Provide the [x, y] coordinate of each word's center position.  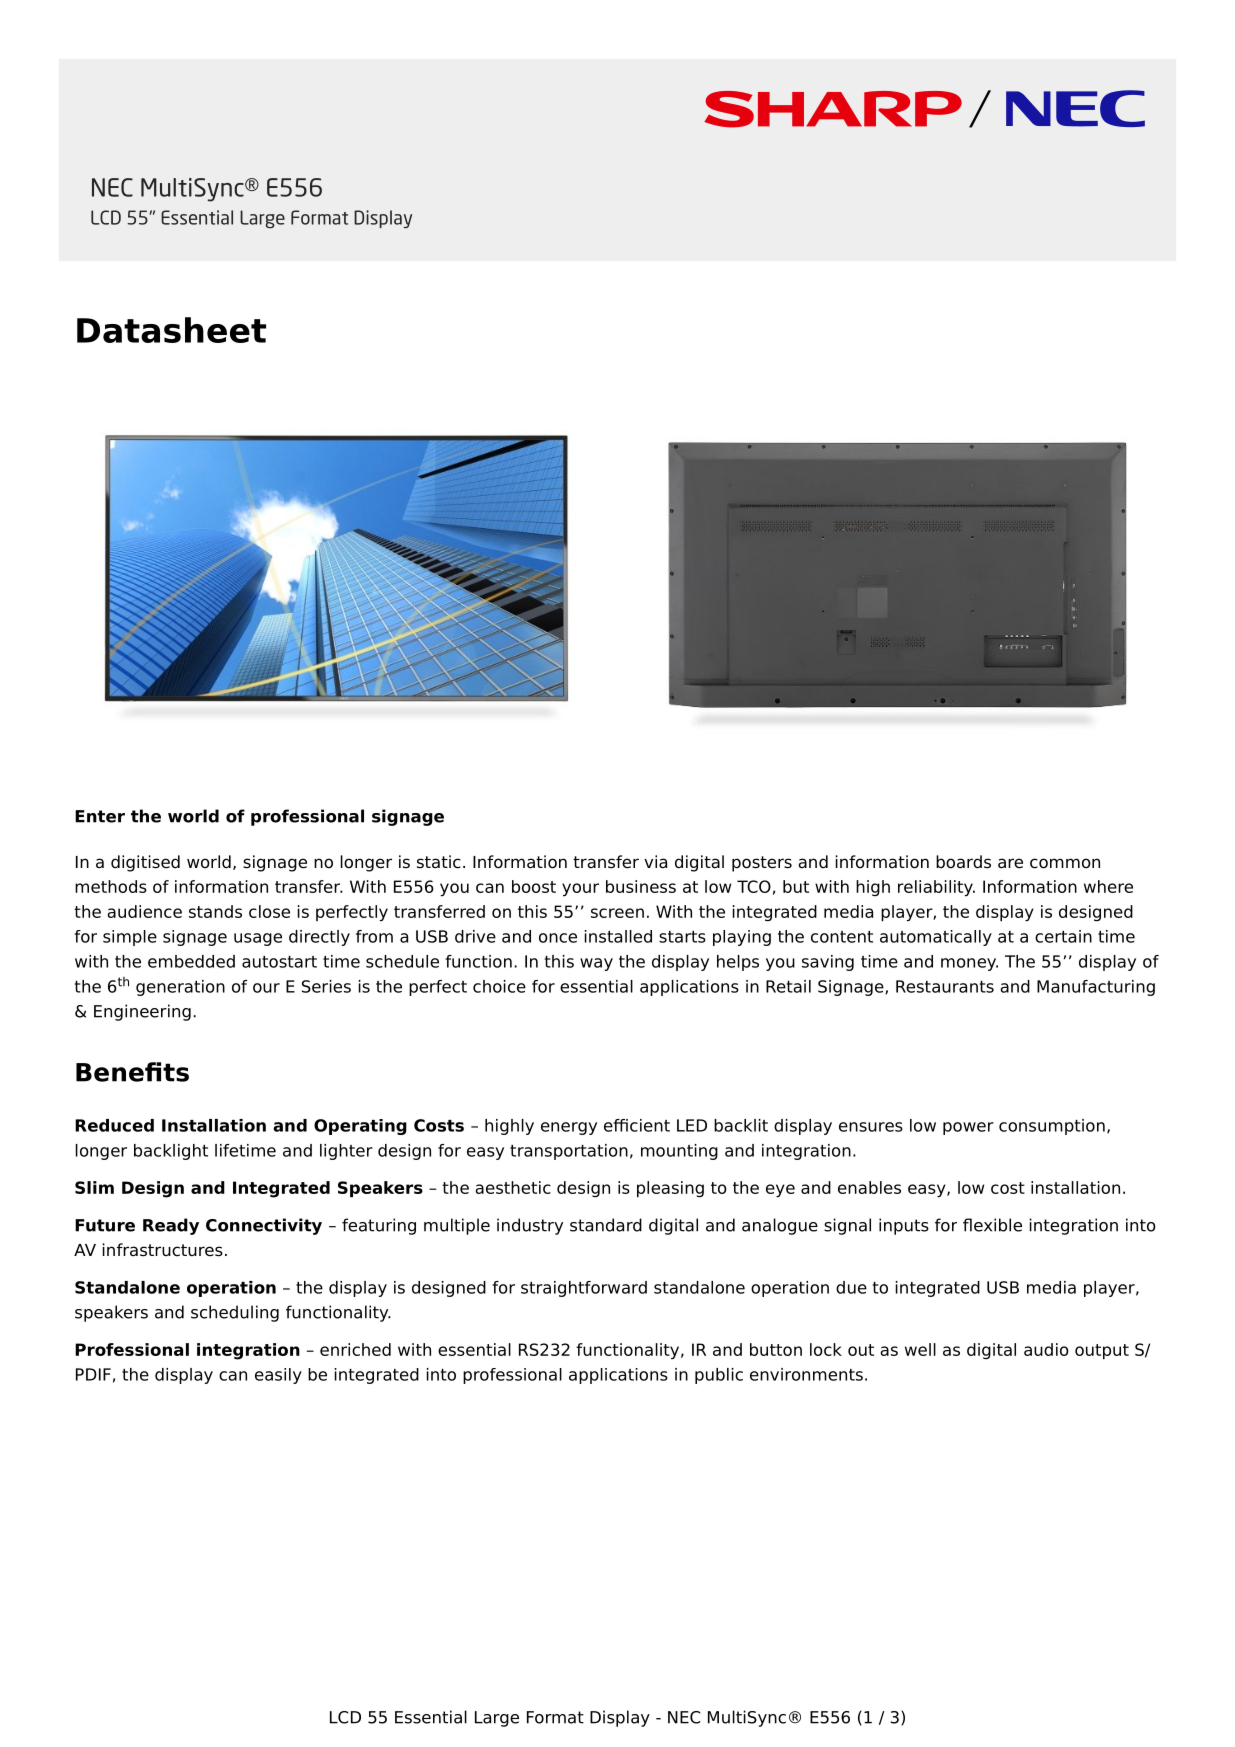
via [655, 862]
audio [1046, 1349]
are [1010, 863]
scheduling [235, 1313]
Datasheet [171, 330]
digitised [145, 863]
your [580, 889]
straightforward [584, 1289]
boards [963, 862]
